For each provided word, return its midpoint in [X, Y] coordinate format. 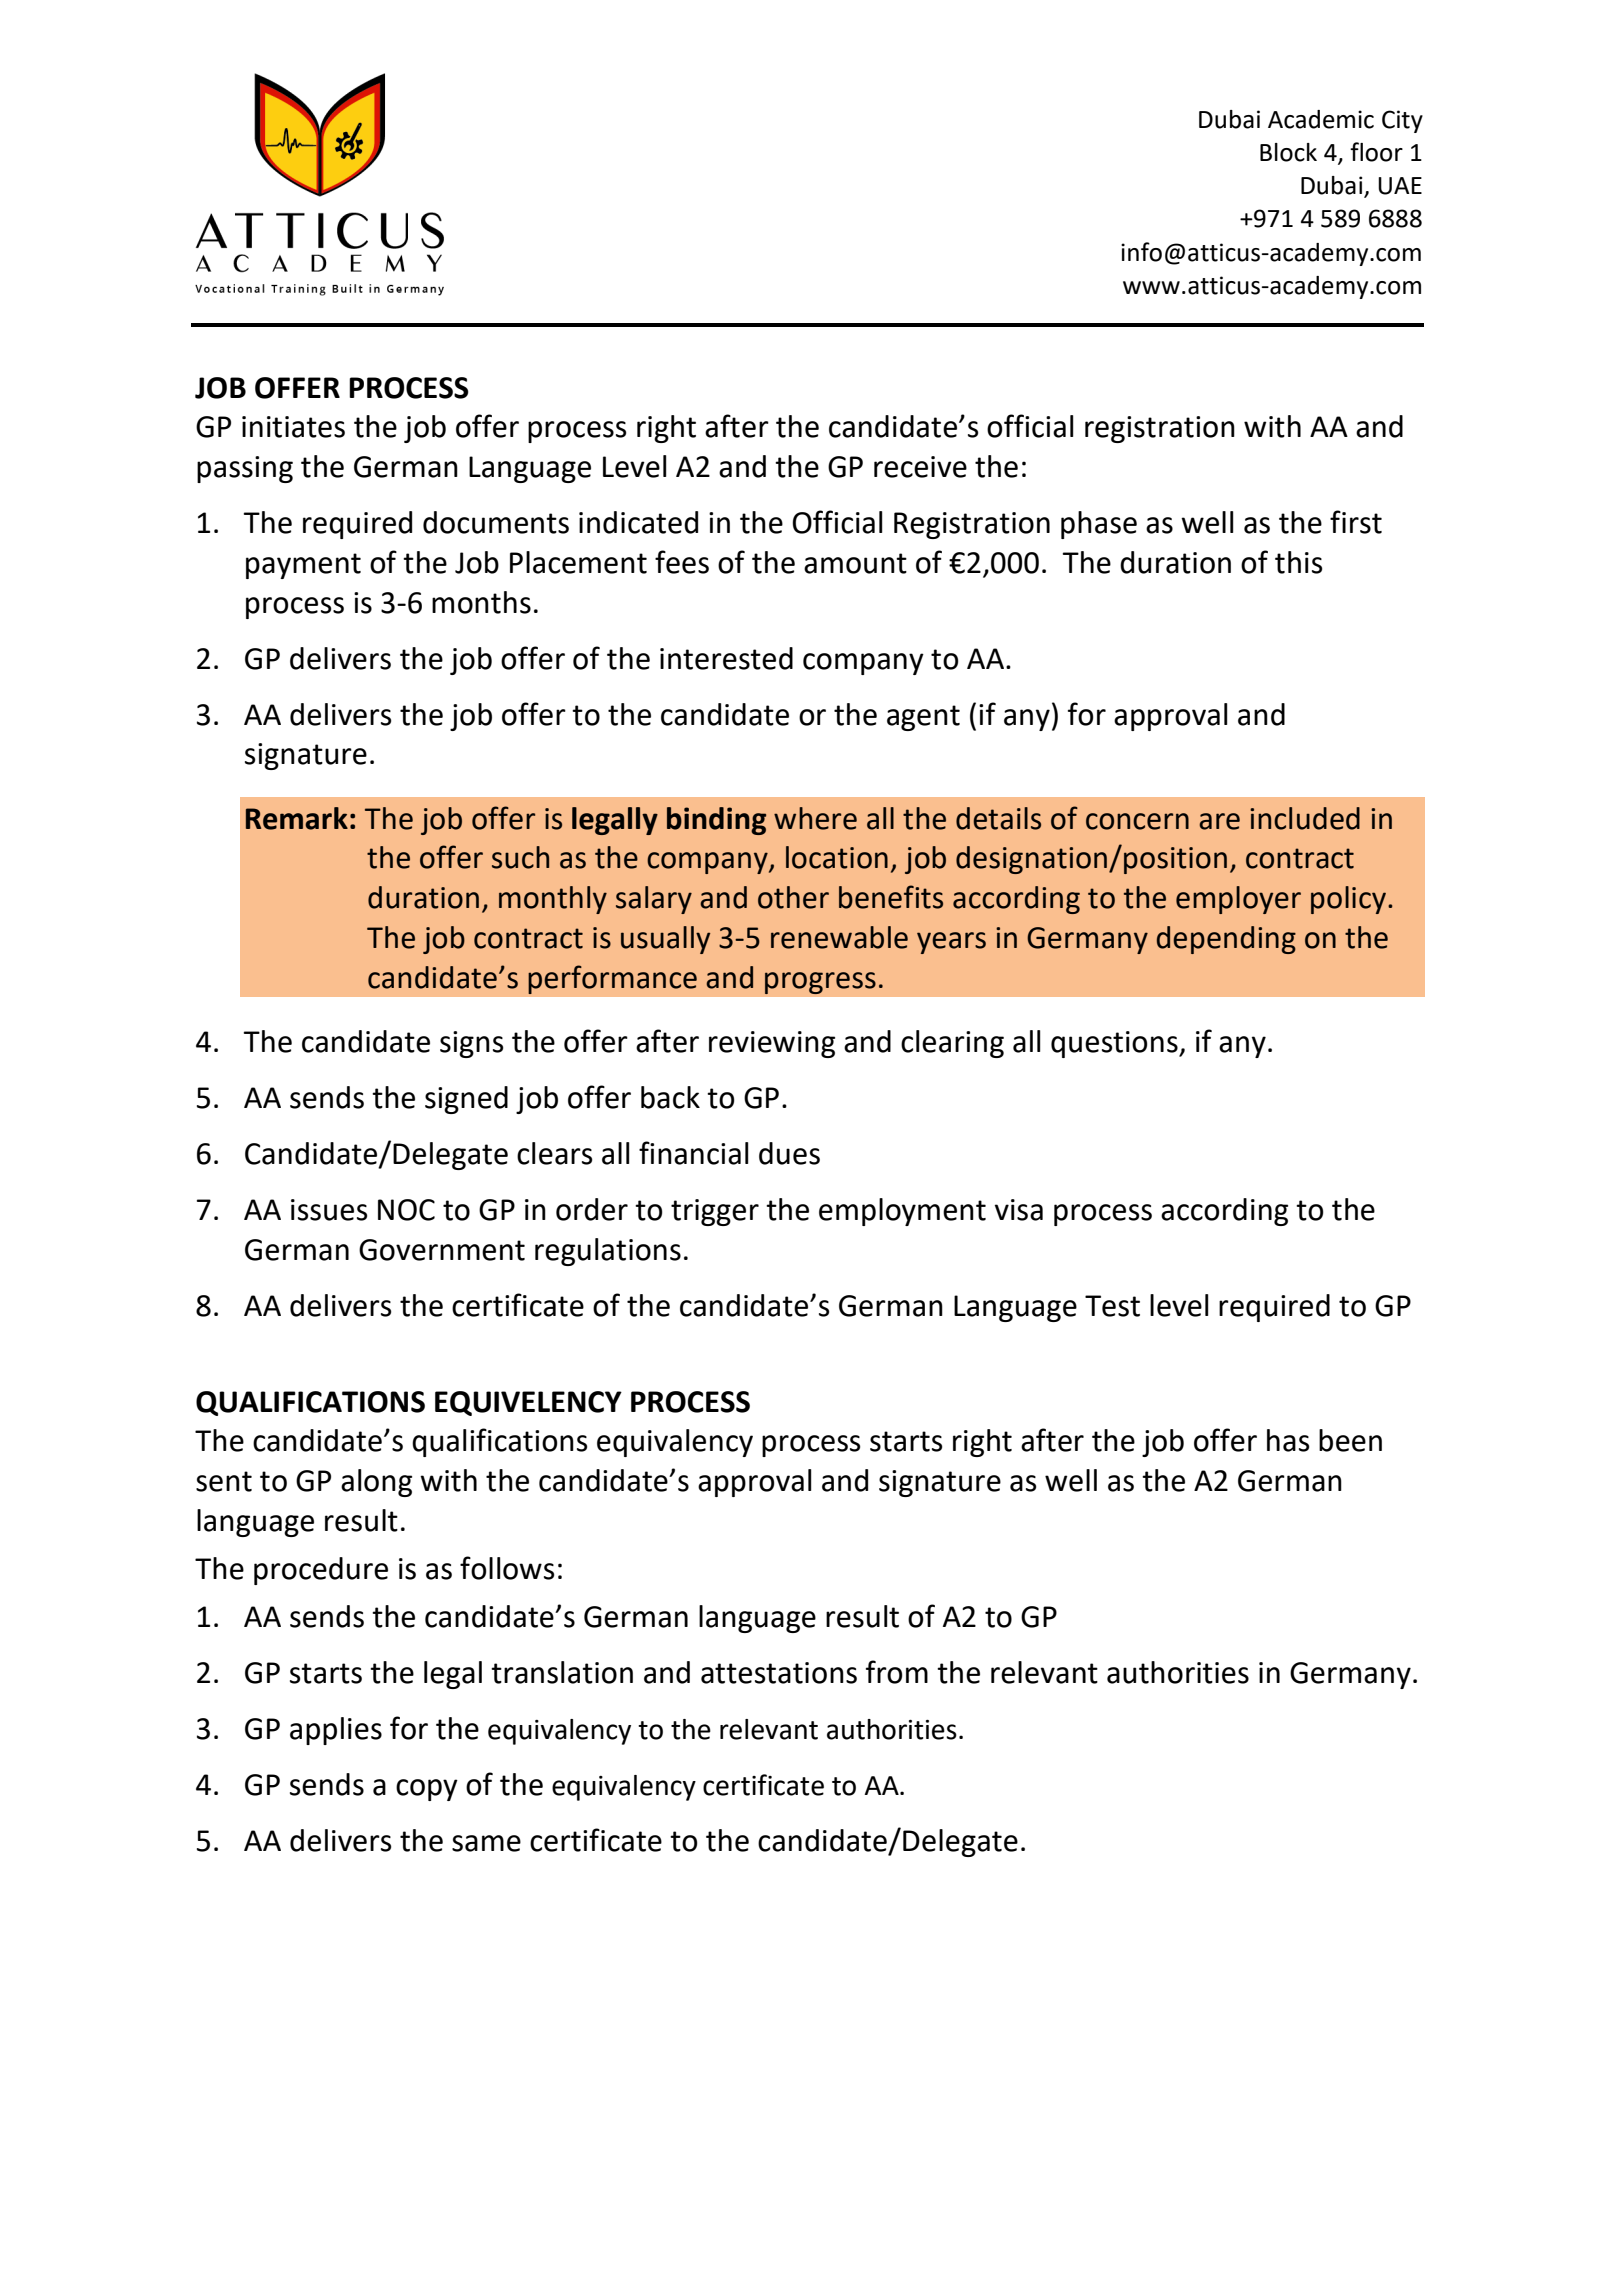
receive [920, 467]
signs [471, 1044]
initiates [293, 427]
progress [820, 983]
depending [1226, 940]
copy [427, 1790]
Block [1288, 152]
